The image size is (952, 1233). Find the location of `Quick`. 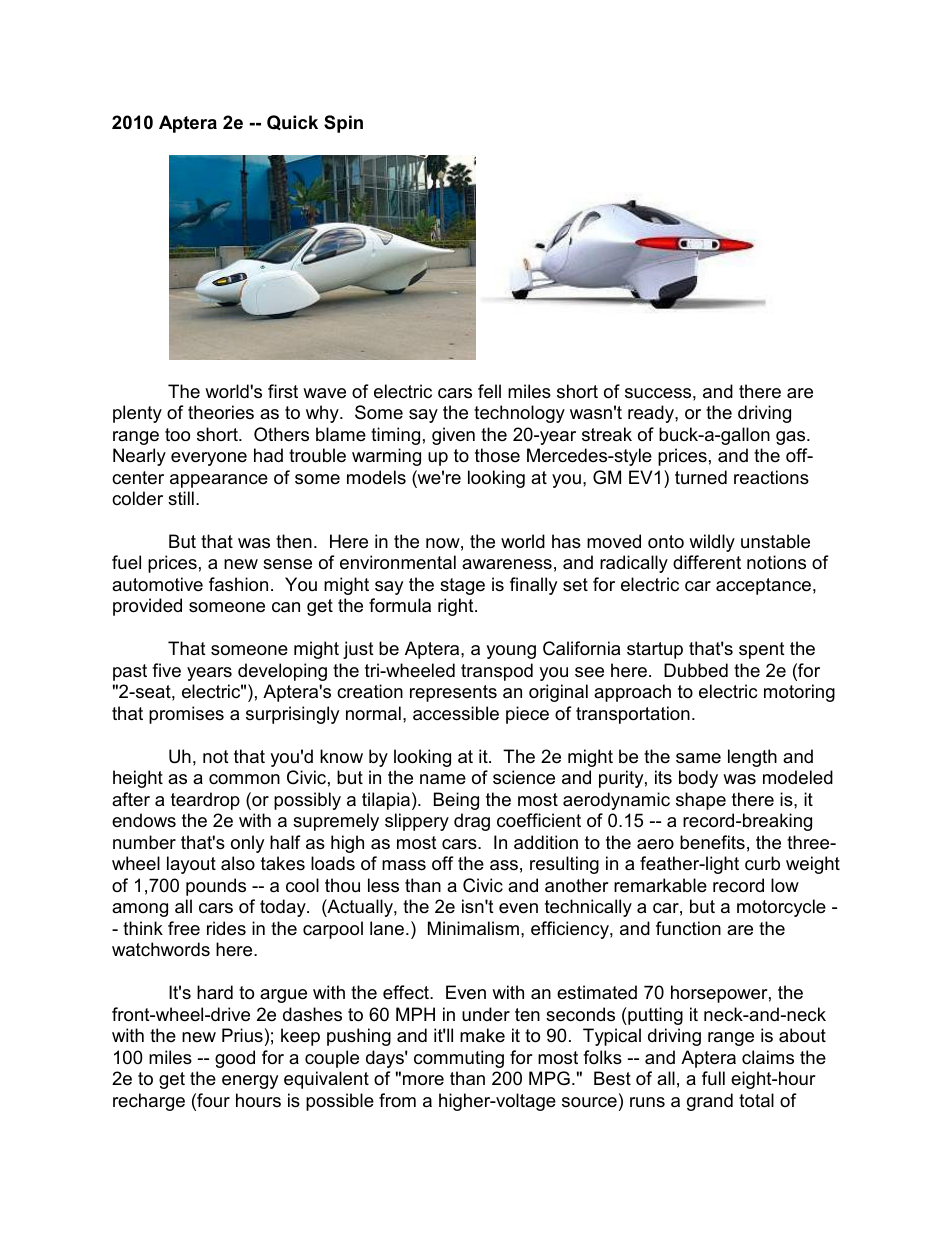

Quick is located at coordinates (292, 122).
